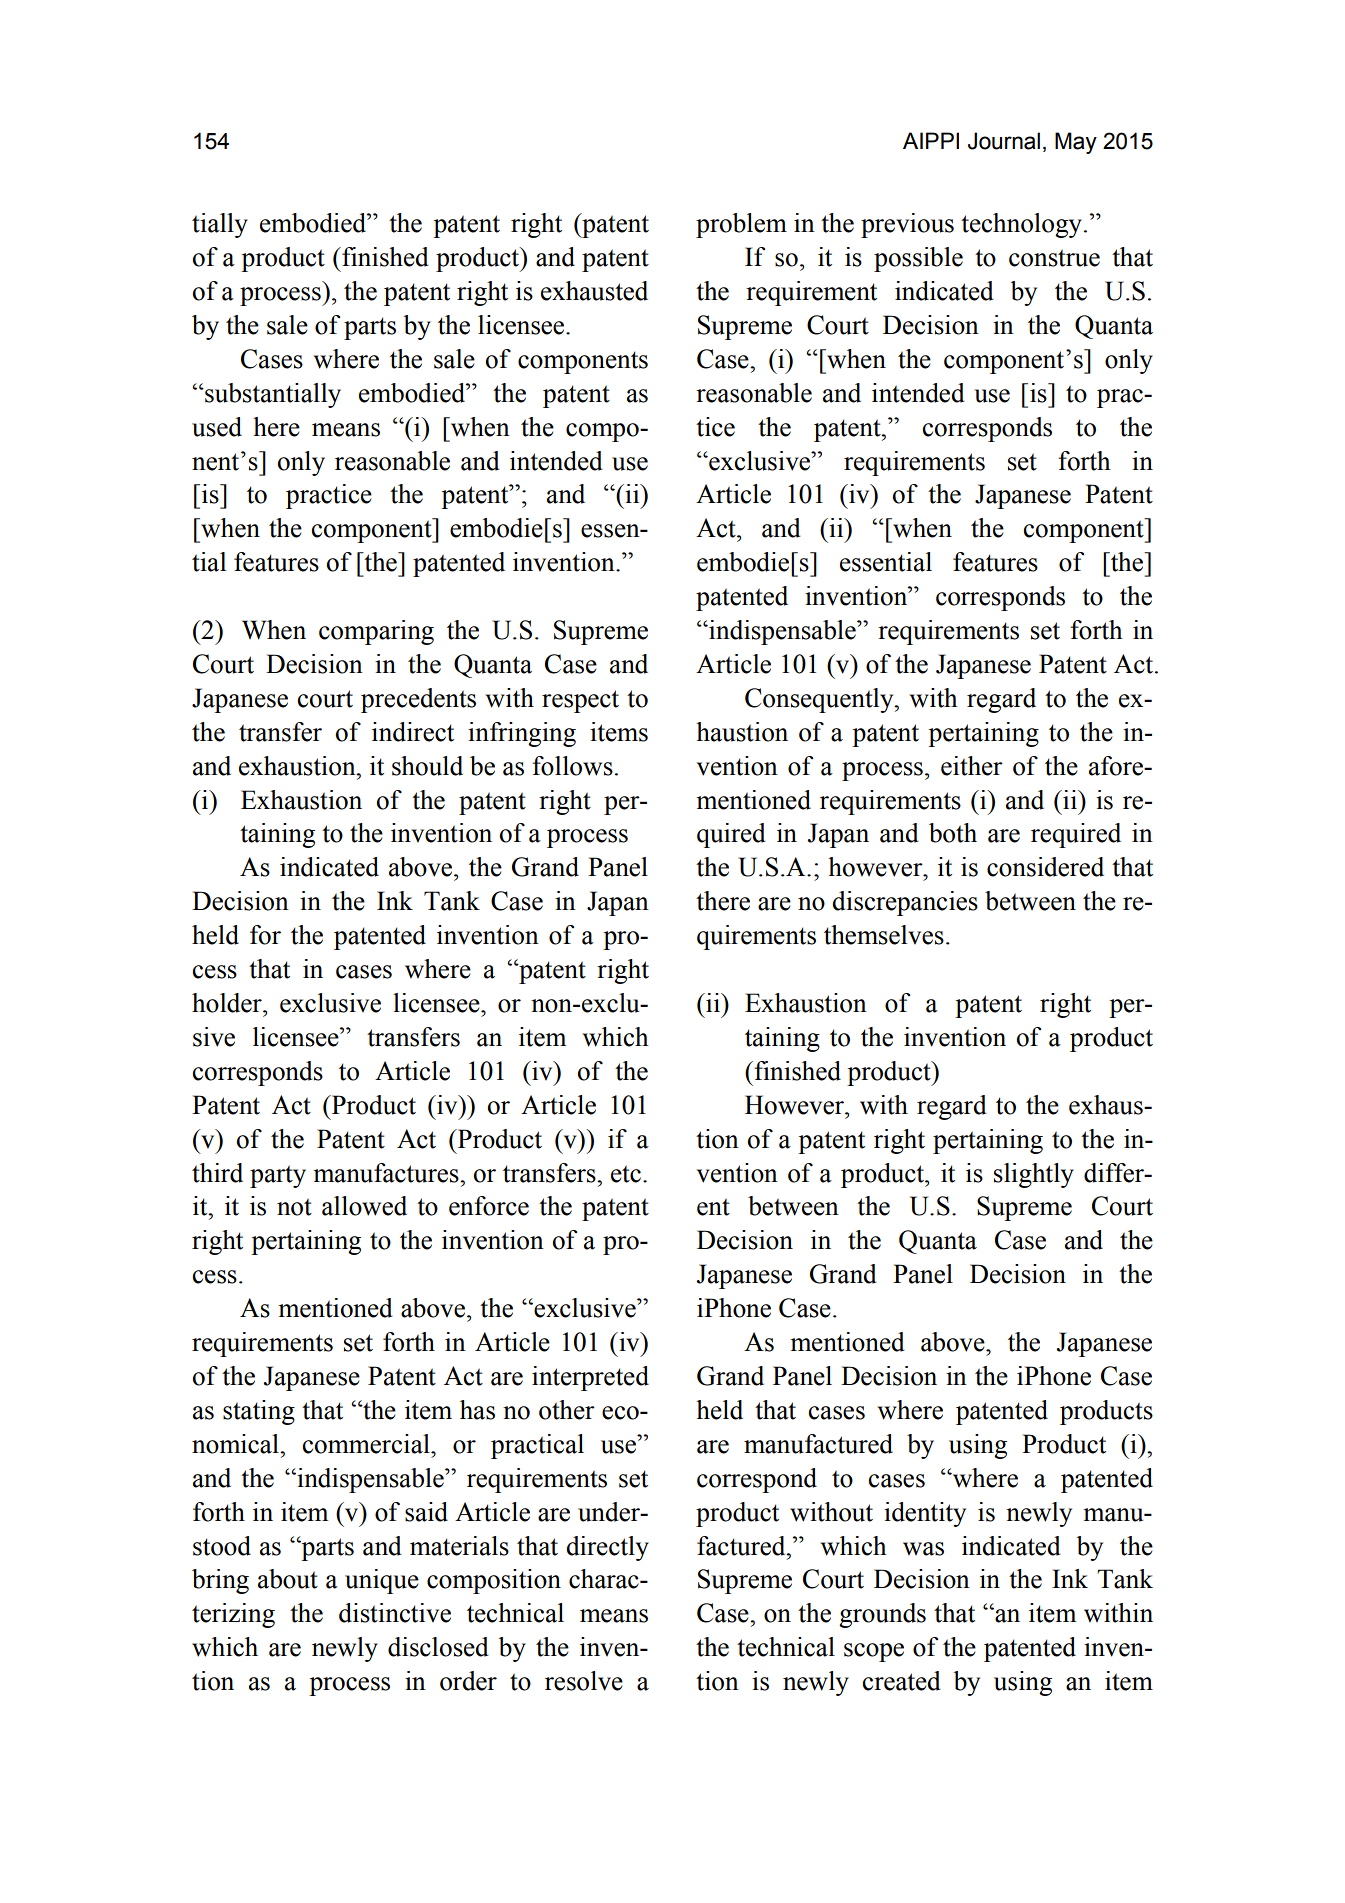  Describe the element at coordinates (288, 1579) in the screenshot. I see `about` at that location.
